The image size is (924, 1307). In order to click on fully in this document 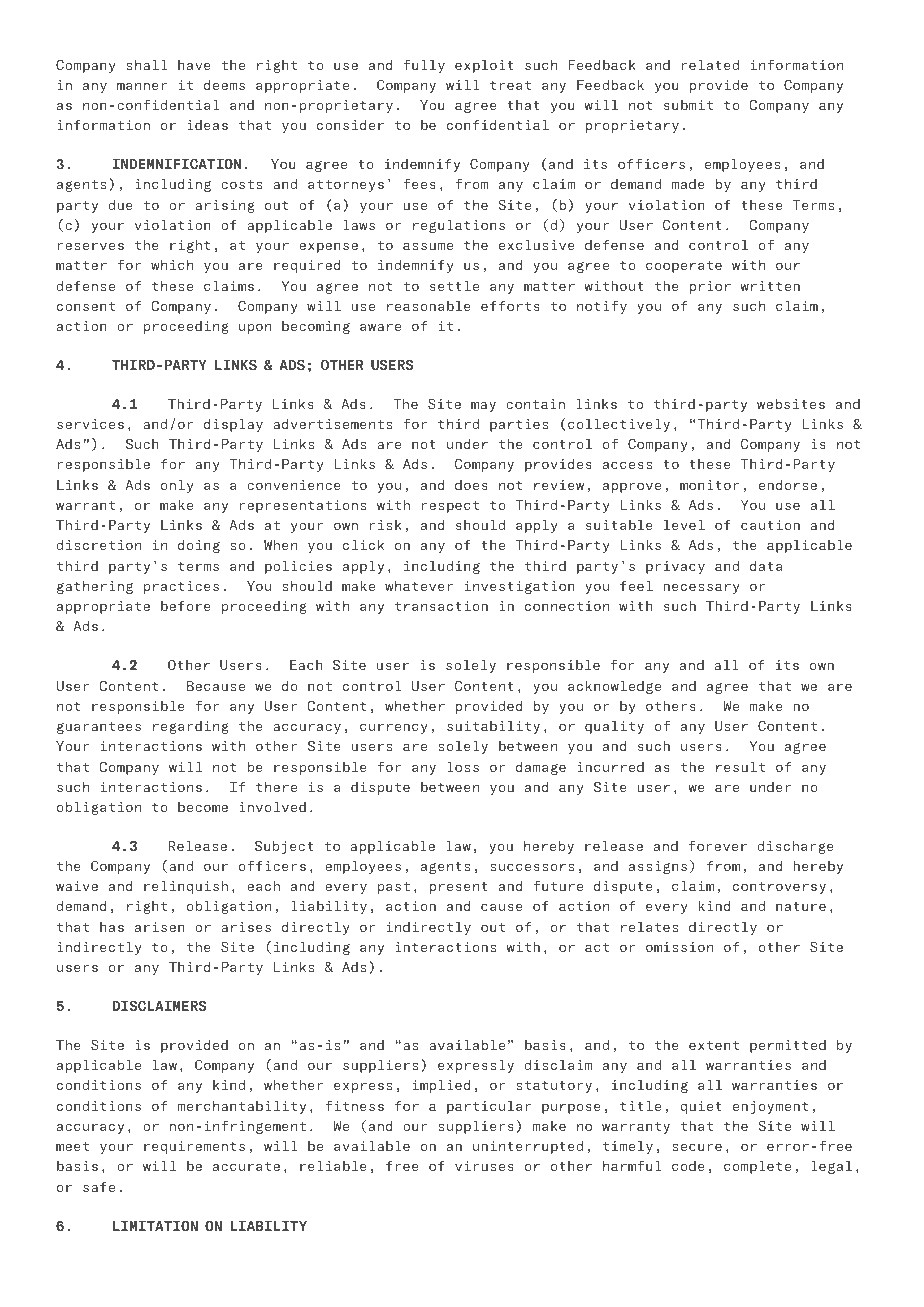, I will do `click(424, 66)`.
